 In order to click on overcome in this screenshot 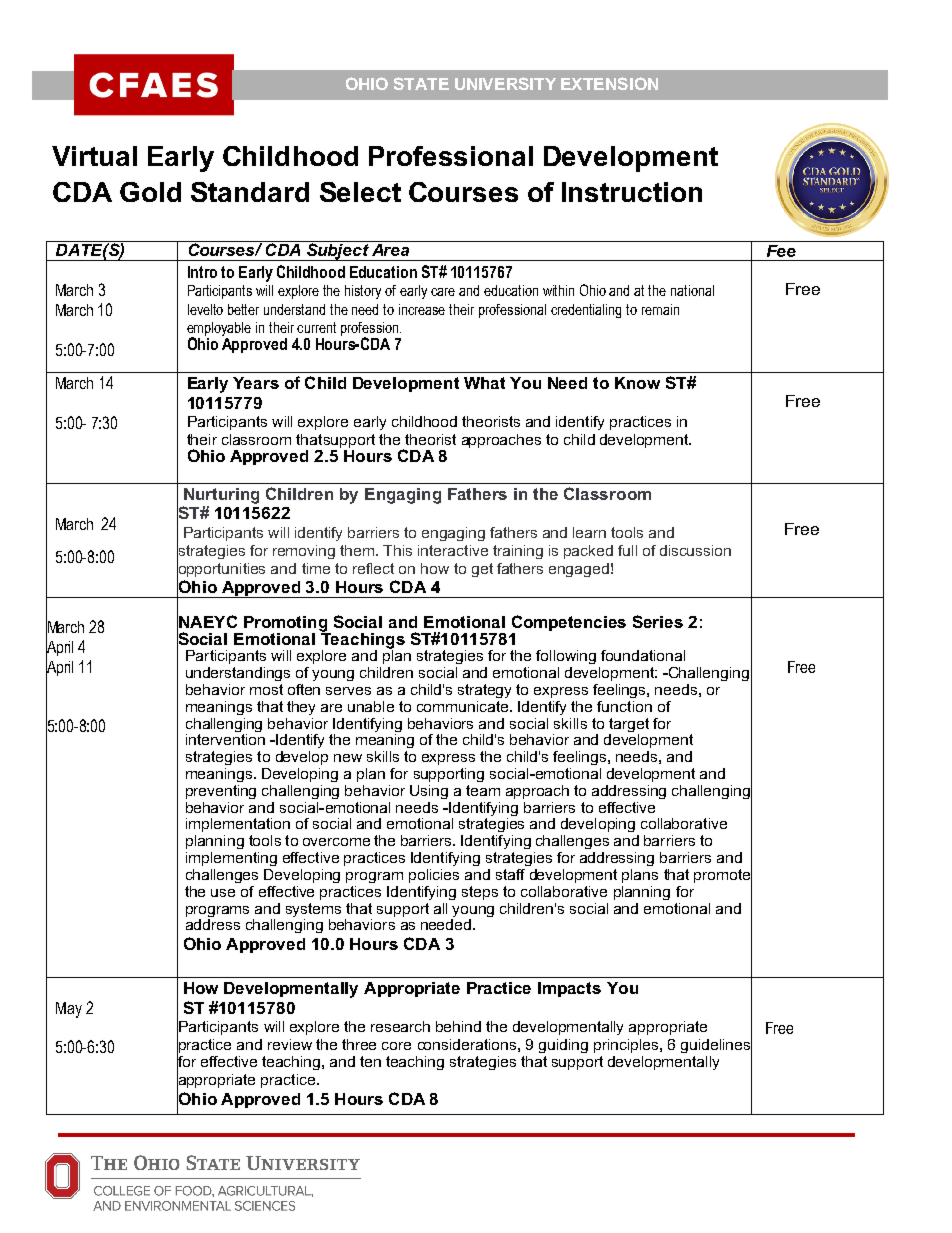, I will do `click(336, 842)`.
